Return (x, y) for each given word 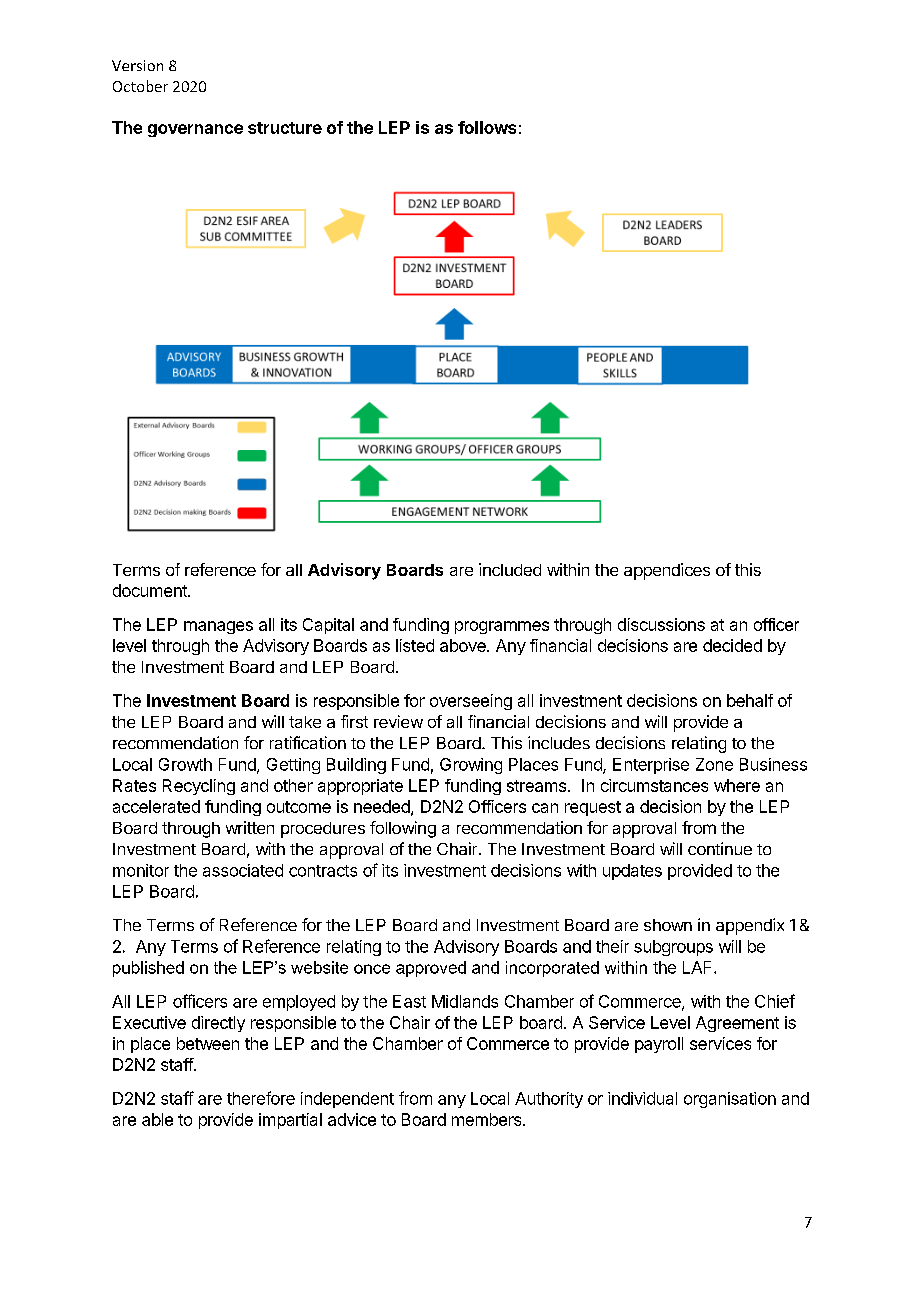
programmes (502, 627)
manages (218, 627)
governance (195, 130)
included (510, 569)
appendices (667, 571)
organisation (730, 1100)
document (151, 590)
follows (487, 127)
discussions (661, 624)
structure (285, 128)
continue (720, 848)
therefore (261, 1098)
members (488, 1119)
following (403, 829)
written (250, 827)
